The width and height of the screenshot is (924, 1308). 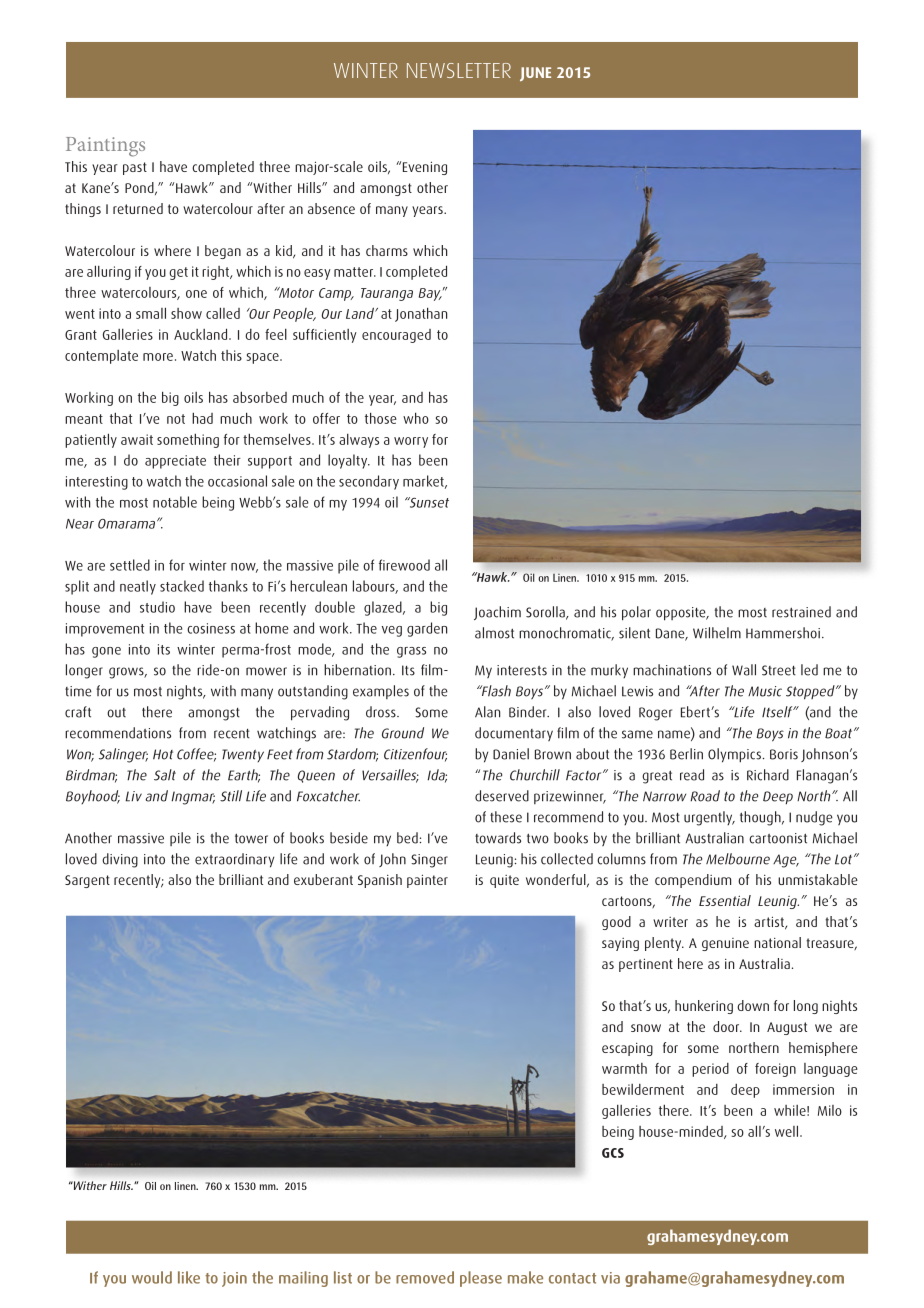 I want to click on notable, so click(x=175, y=502).
